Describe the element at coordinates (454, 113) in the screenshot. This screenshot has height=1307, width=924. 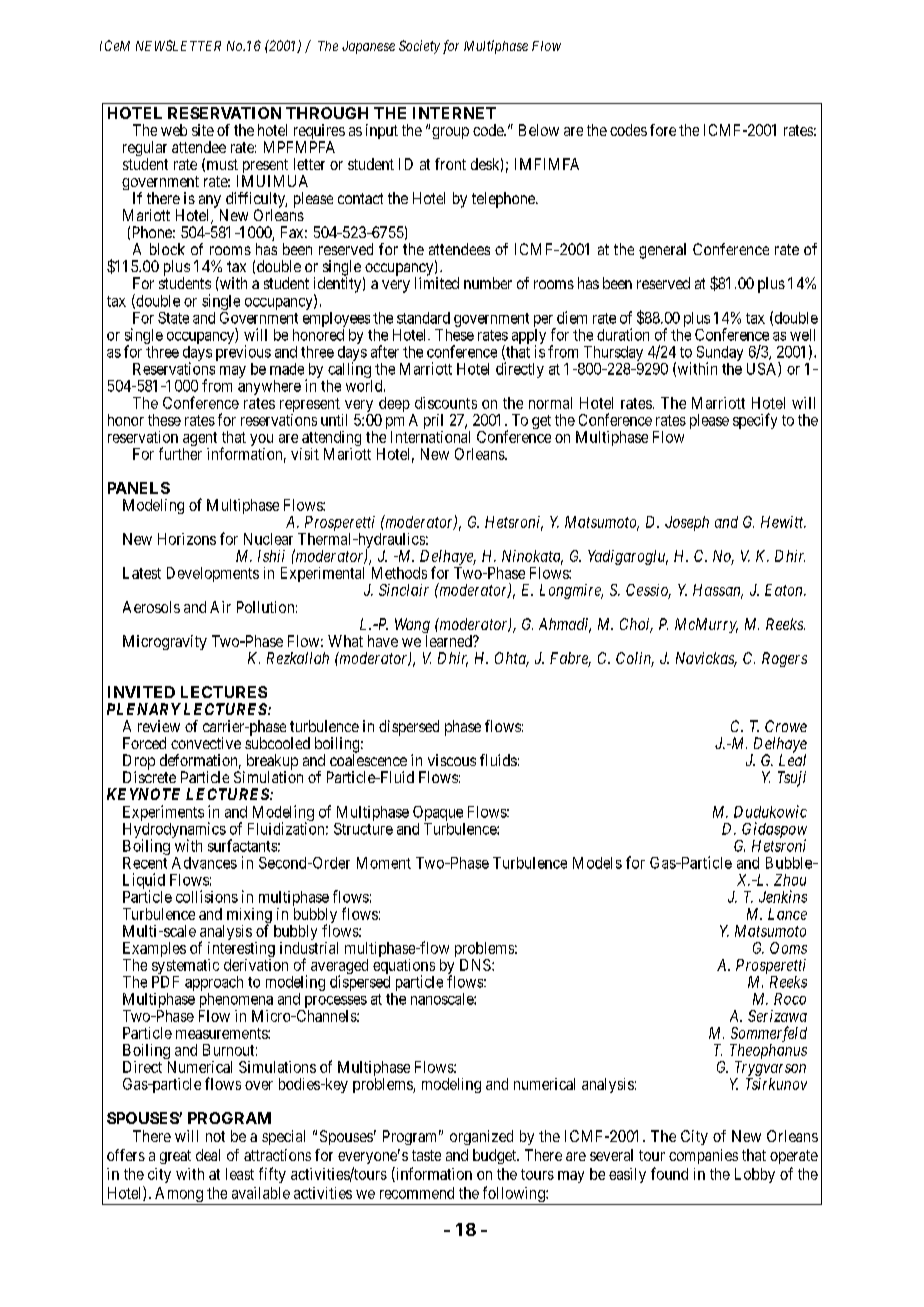
I see `INTERNET` at that location.
